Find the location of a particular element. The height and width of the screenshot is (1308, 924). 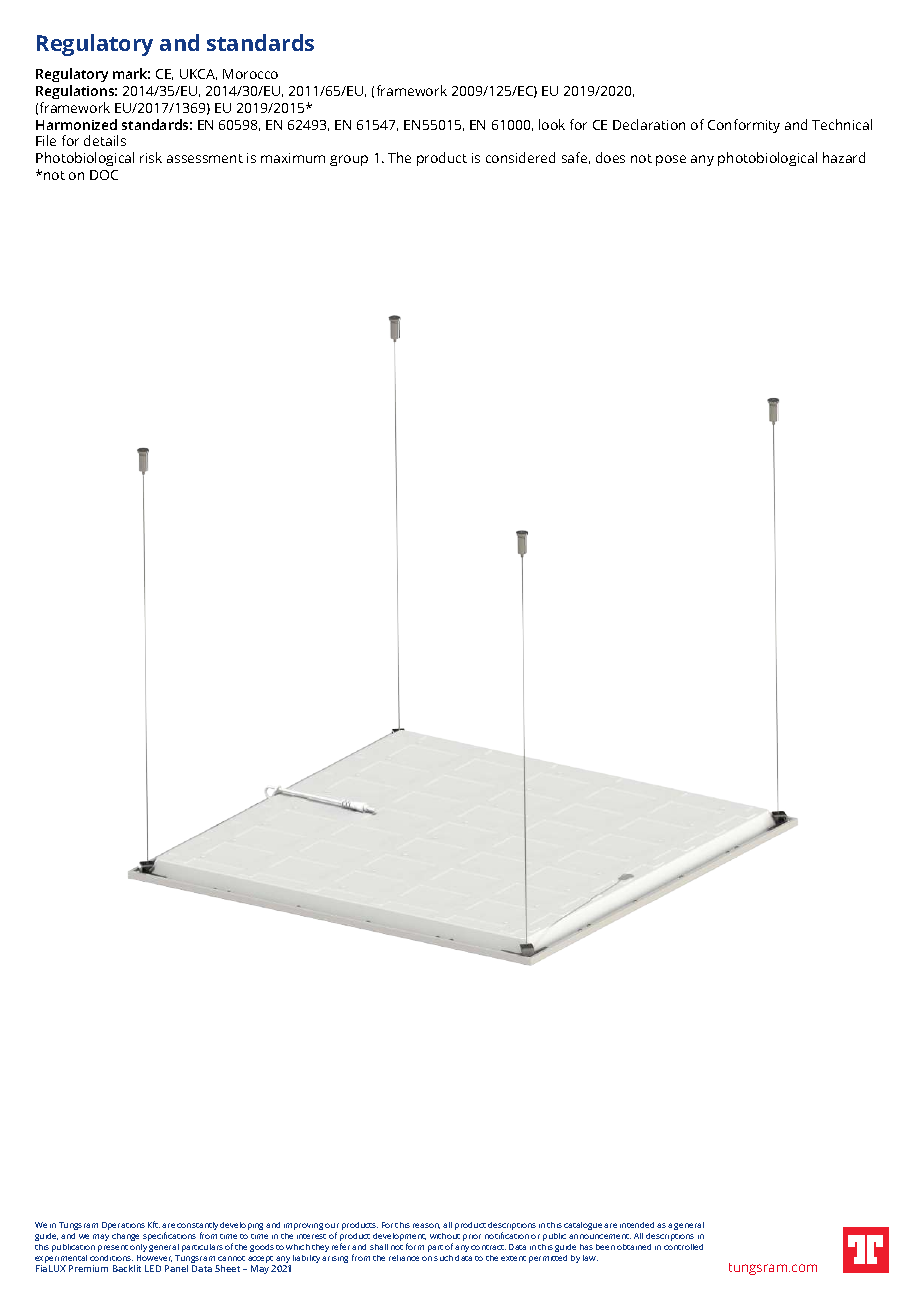

group is located at coordinates (349, 160).
